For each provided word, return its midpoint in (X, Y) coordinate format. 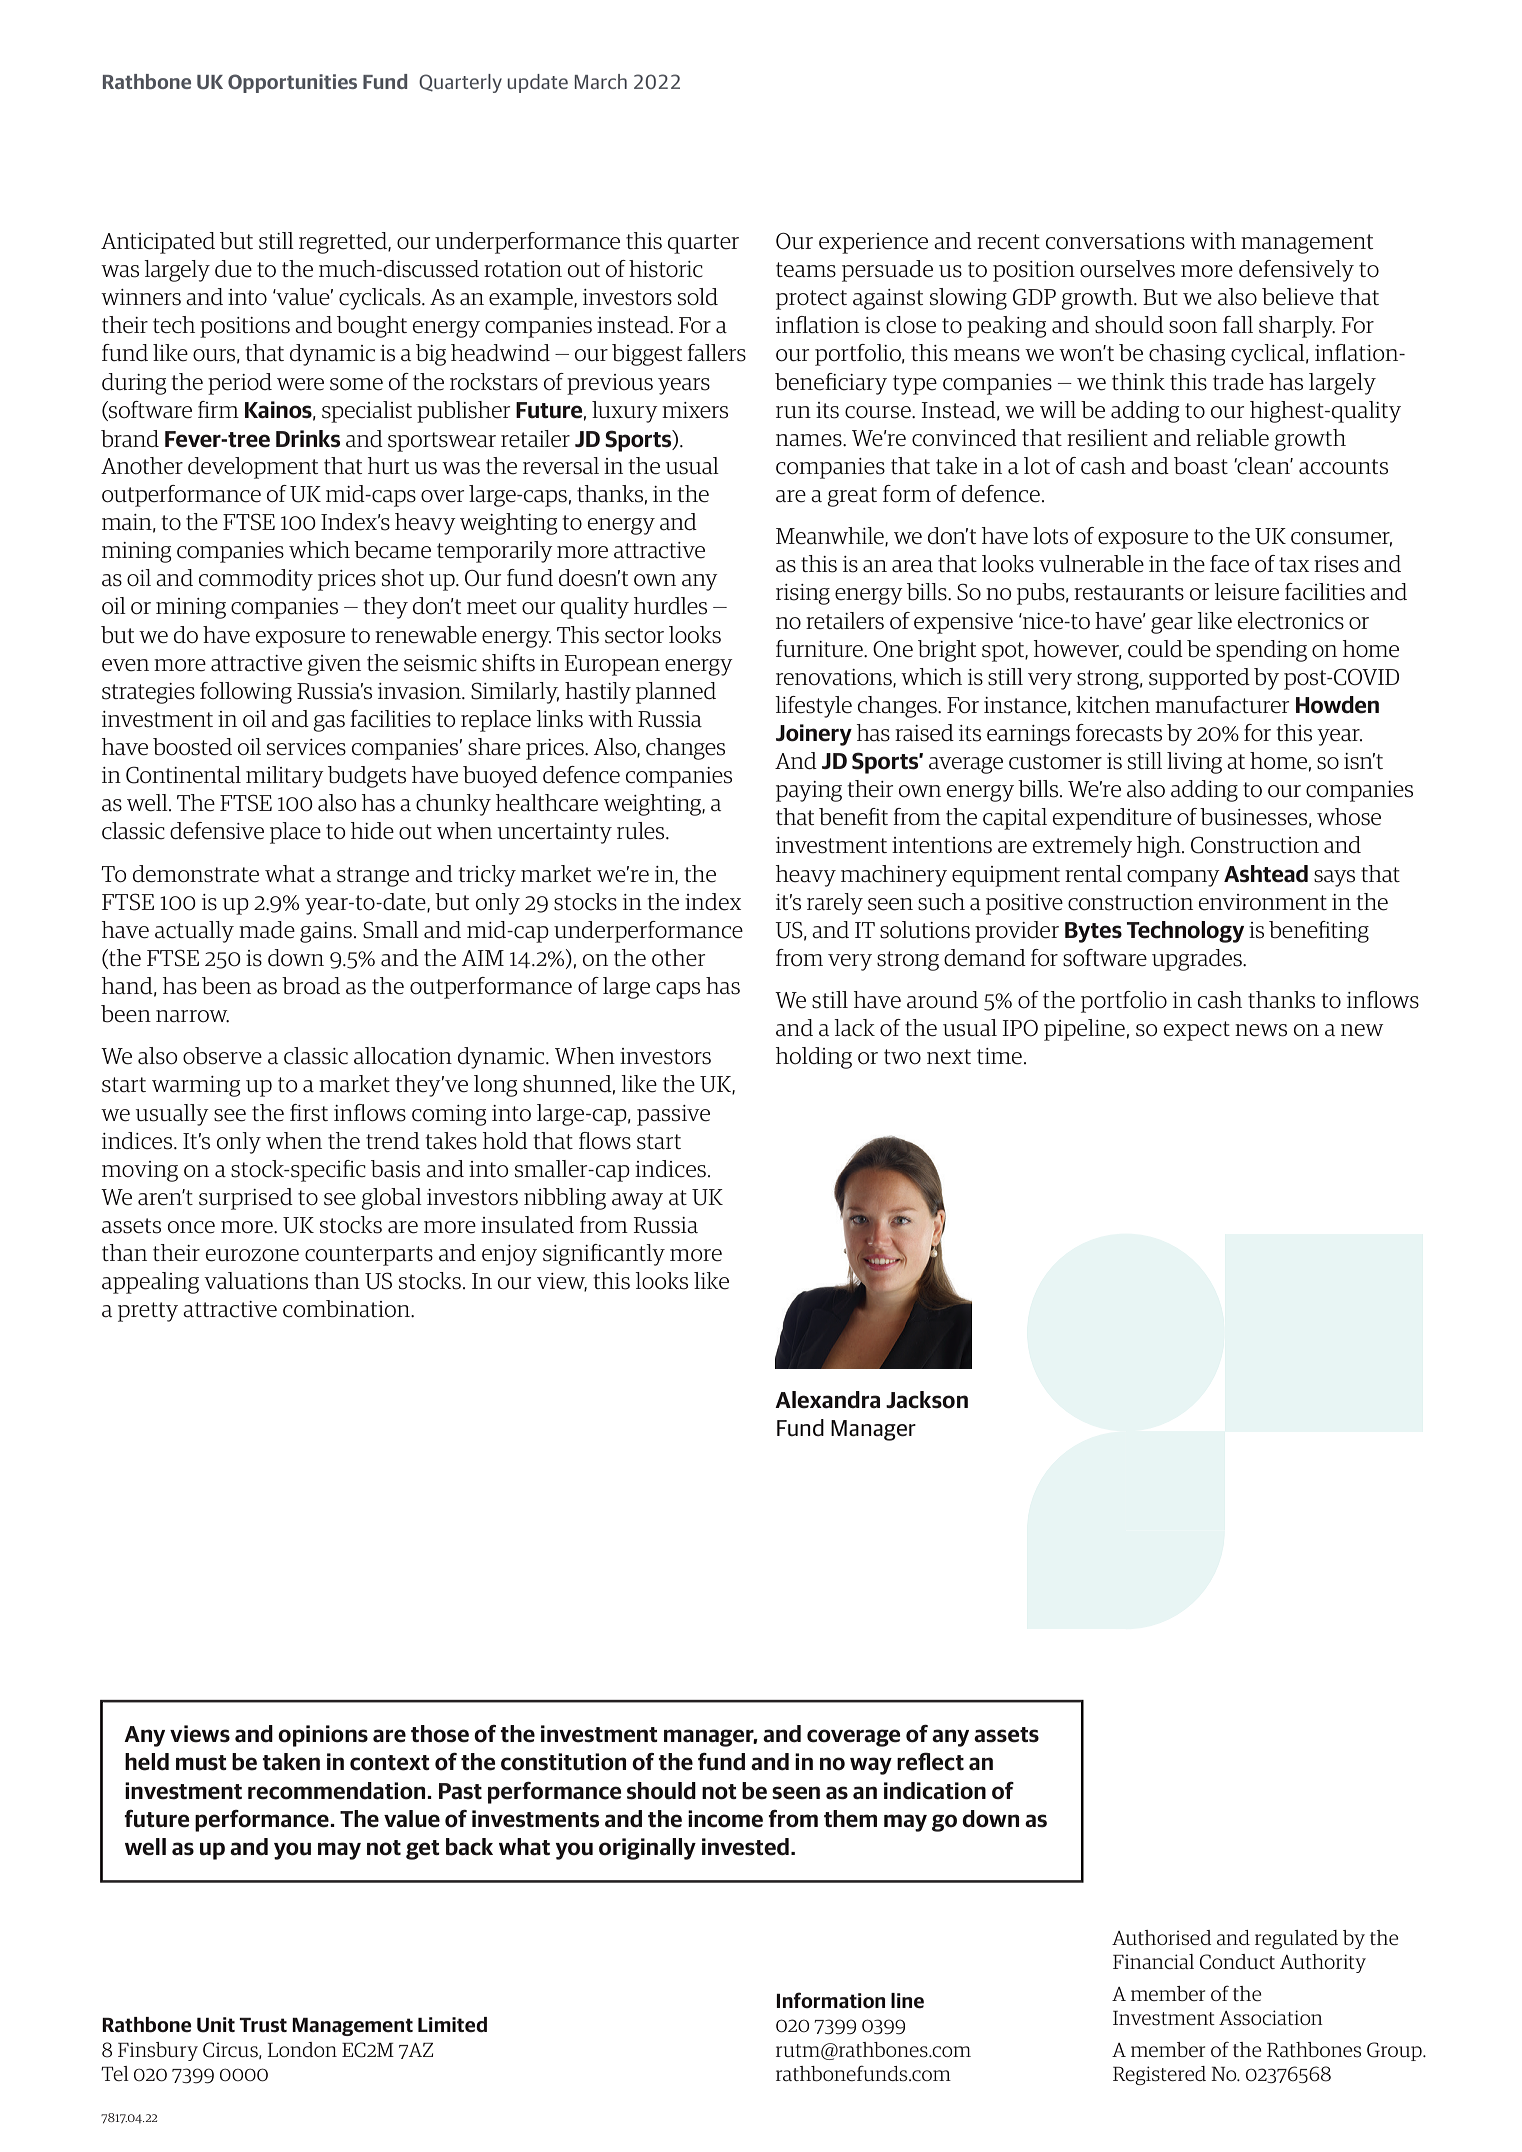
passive (673, 1115)
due (233, 269)
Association (1271, 2018)
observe (222, 1056)
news (1261, 1030)
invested (745, 1847)
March (601, 81)
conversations (1115, 241)
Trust (263, 2025)
